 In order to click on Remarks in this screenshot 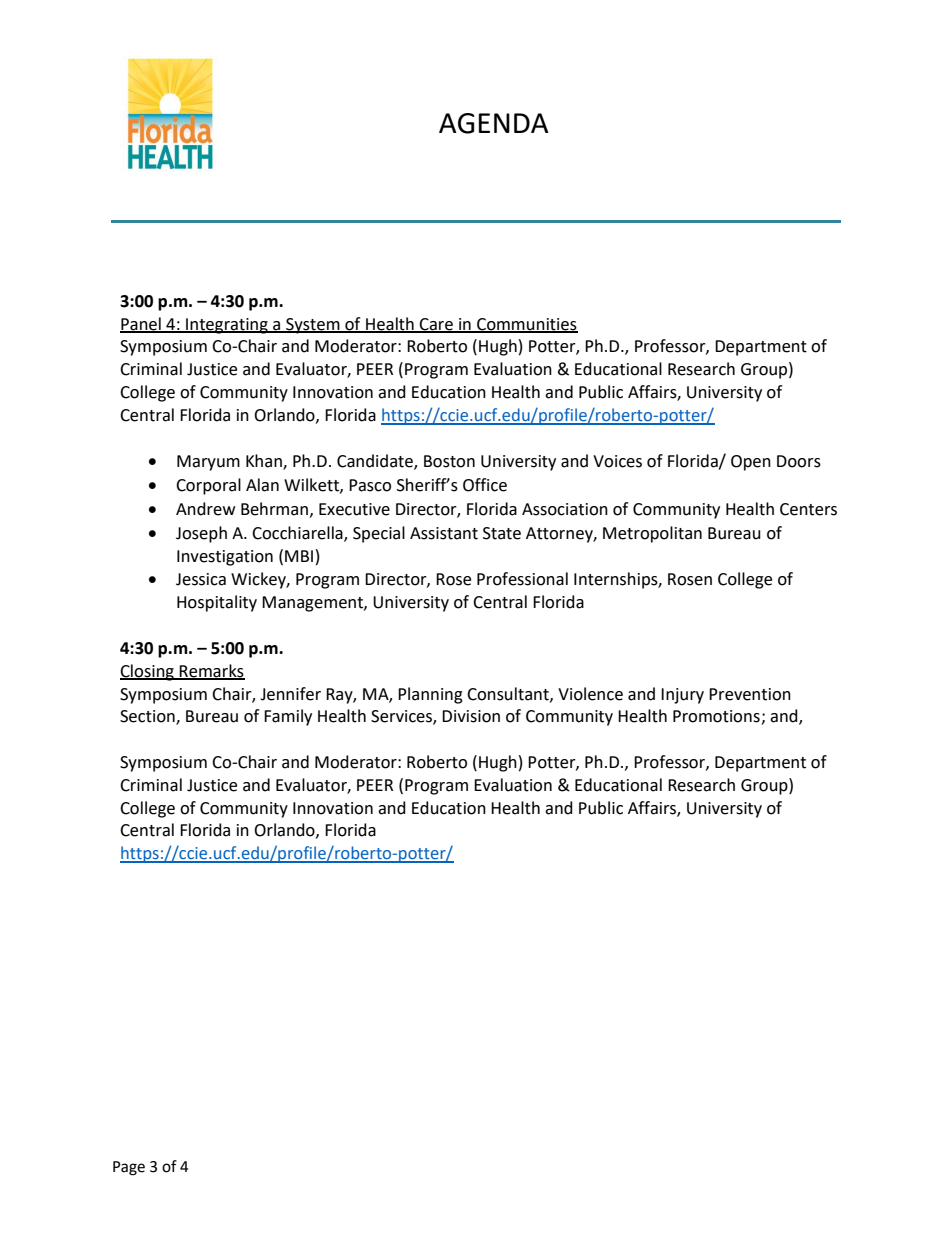, I will do `click(211, 671)`.
